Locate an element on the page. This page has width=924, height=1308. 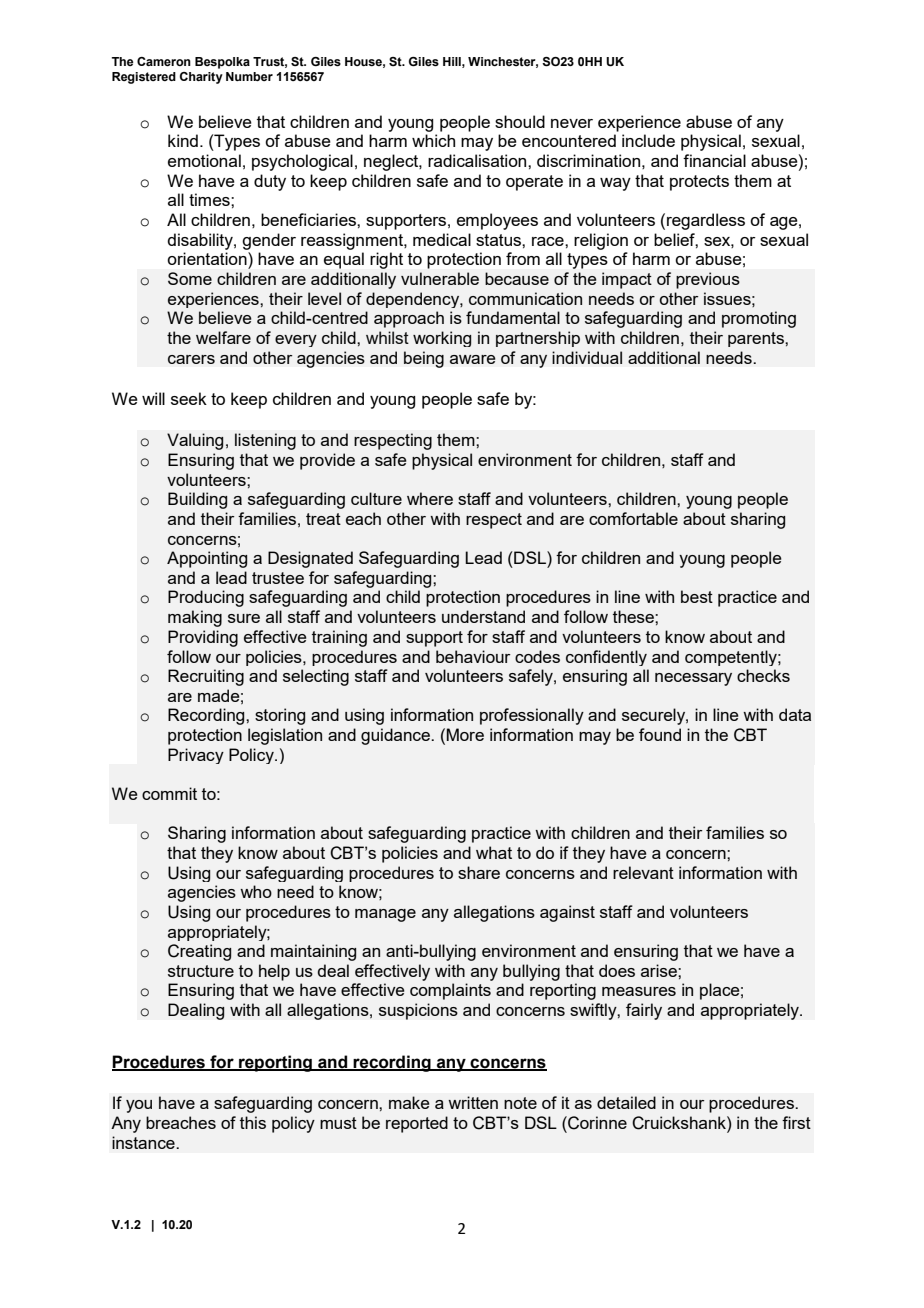
Privacy is located at coordinates (196, 756).
